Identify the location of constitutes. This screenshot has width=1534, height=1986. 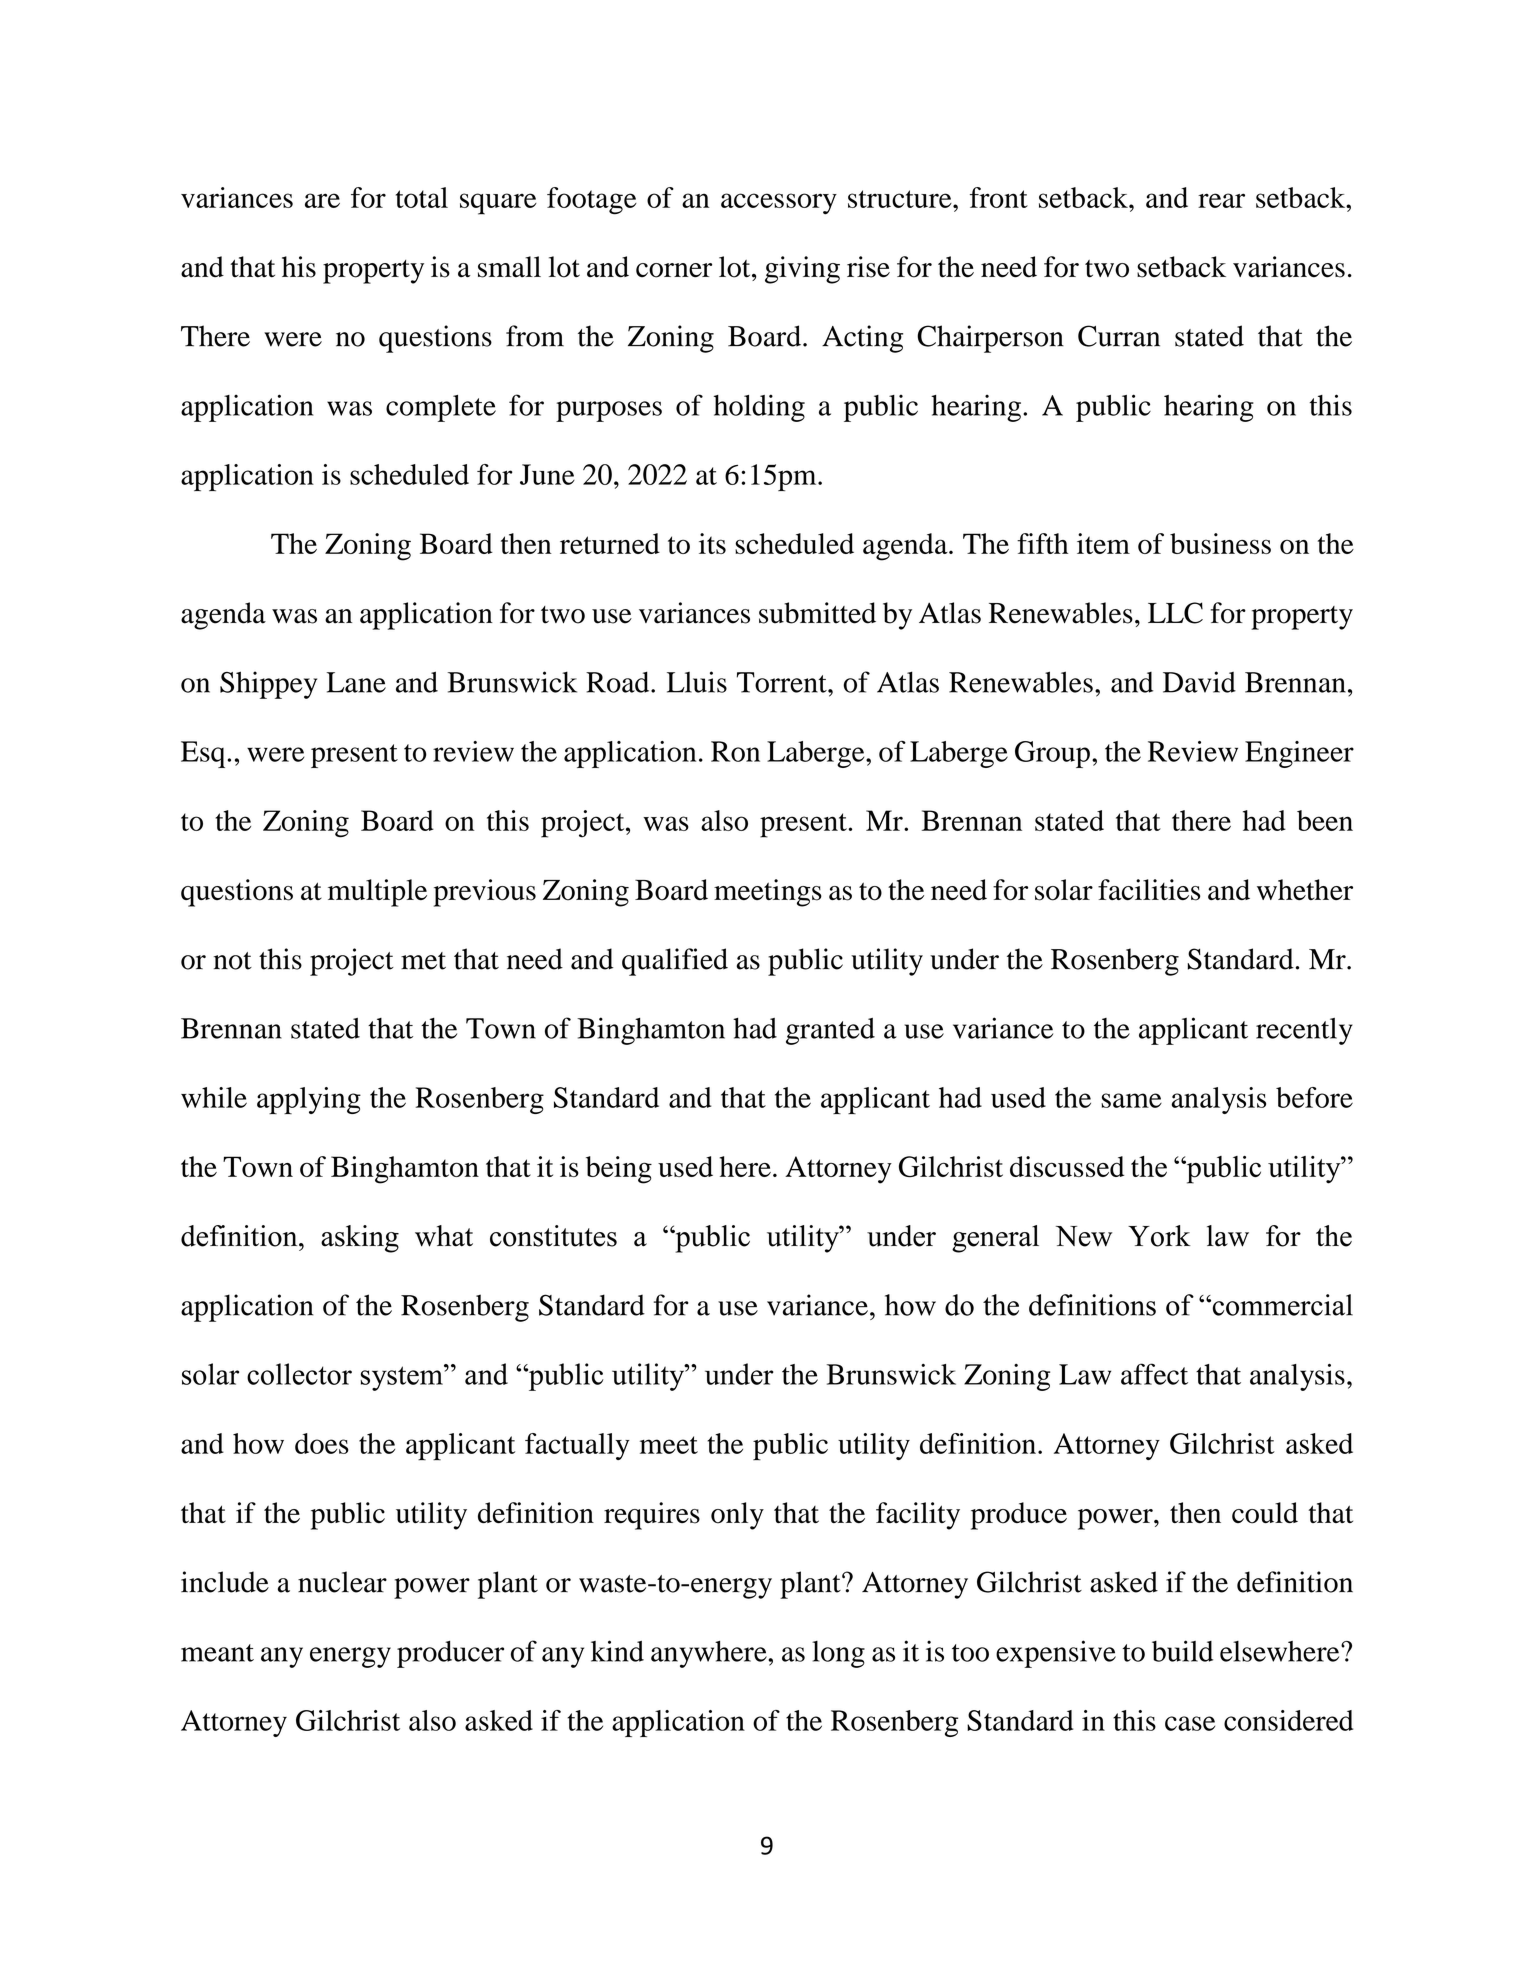
(553, 1236).
